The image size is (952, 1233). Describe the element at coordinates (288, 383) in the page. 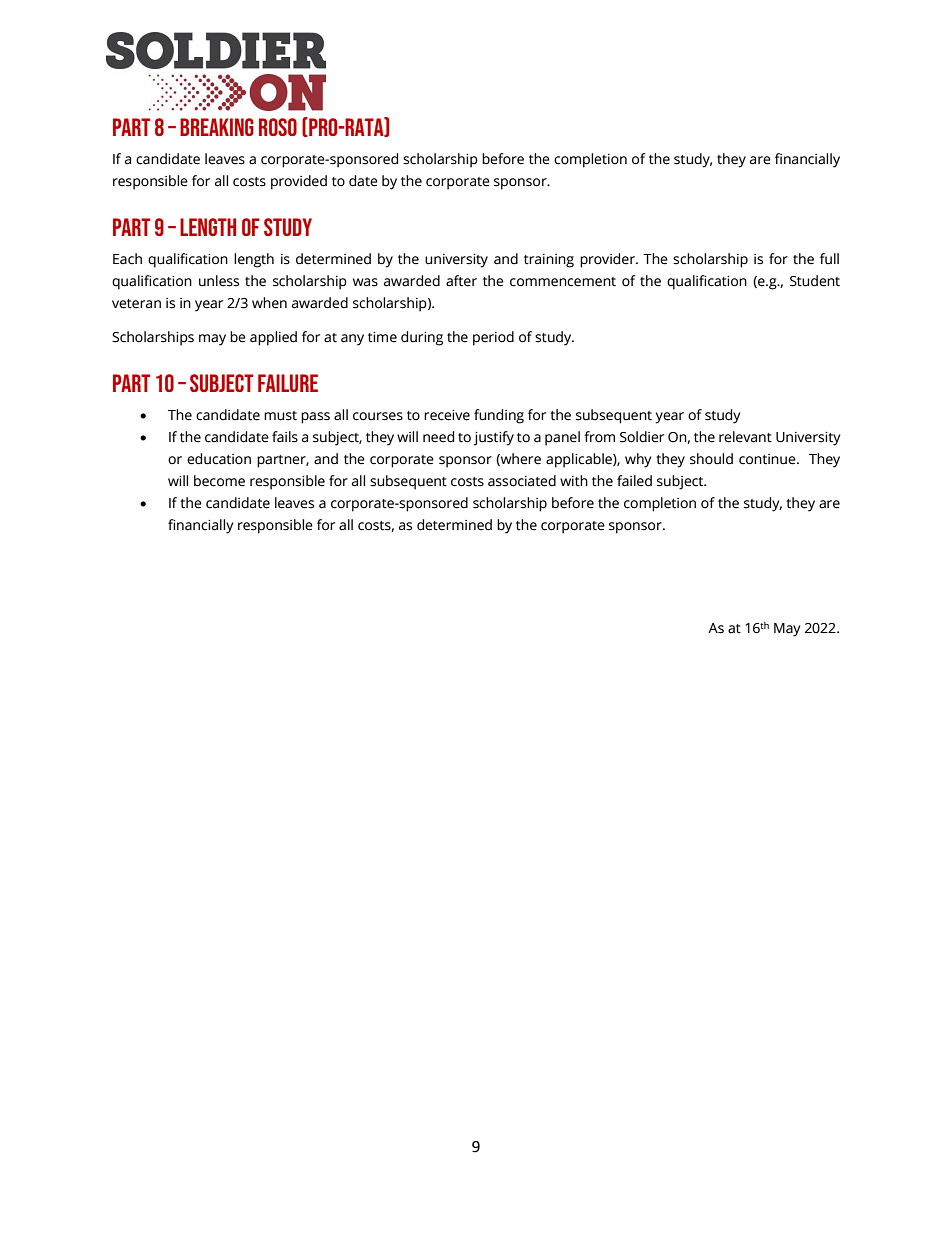

I see `Failure` at that location.
